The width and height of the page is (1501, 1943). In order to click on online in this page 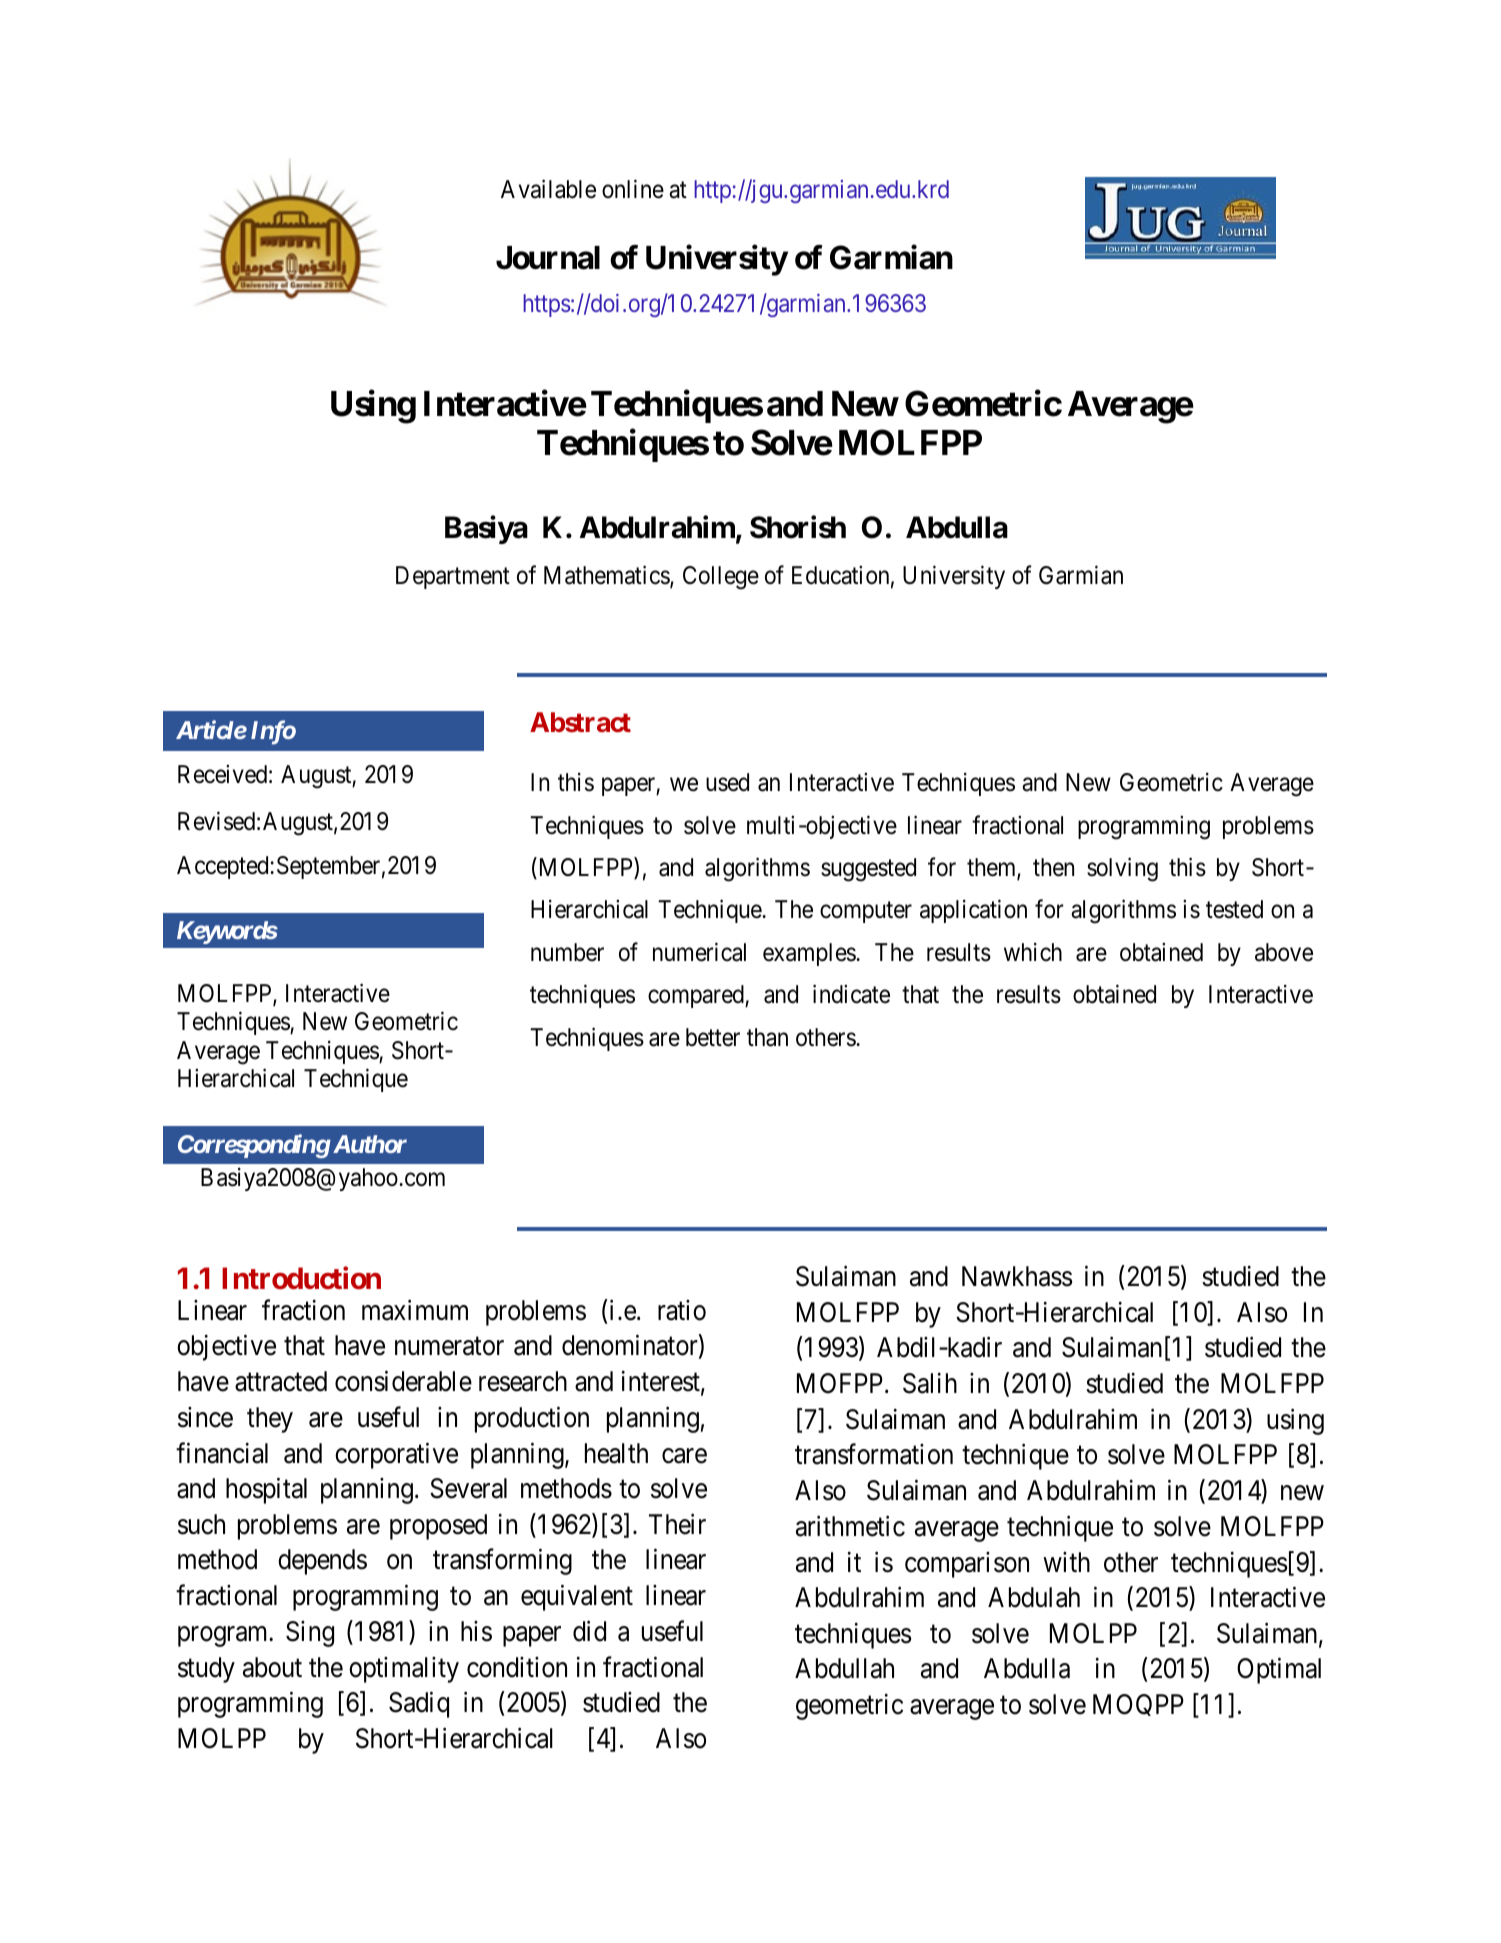, I will do `click(633, 189)`.
